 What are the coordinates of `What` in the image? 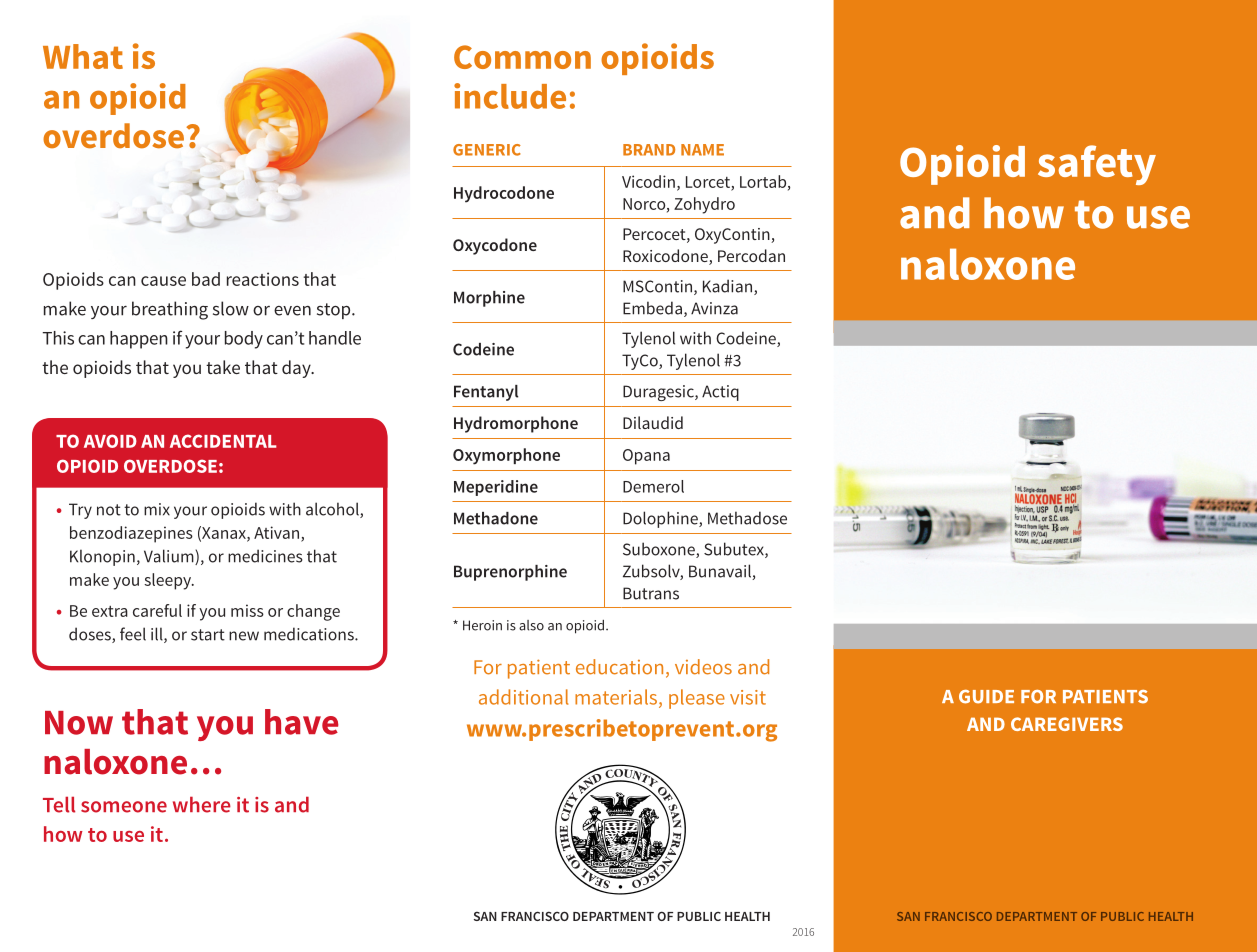 It's located at (83, 56).
